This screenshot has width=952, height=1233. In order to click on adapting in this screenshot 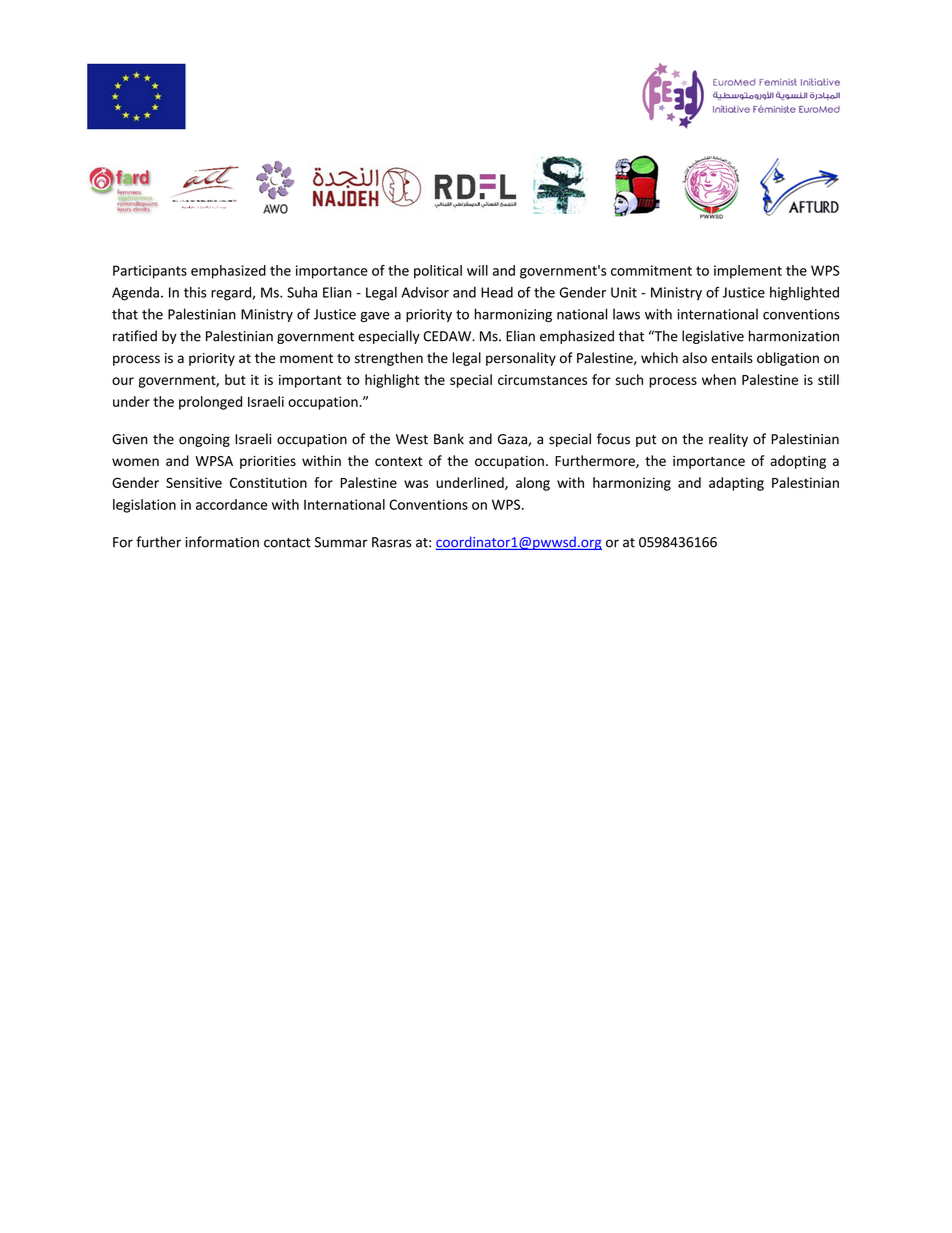, I will do `click(736, 484)`.
